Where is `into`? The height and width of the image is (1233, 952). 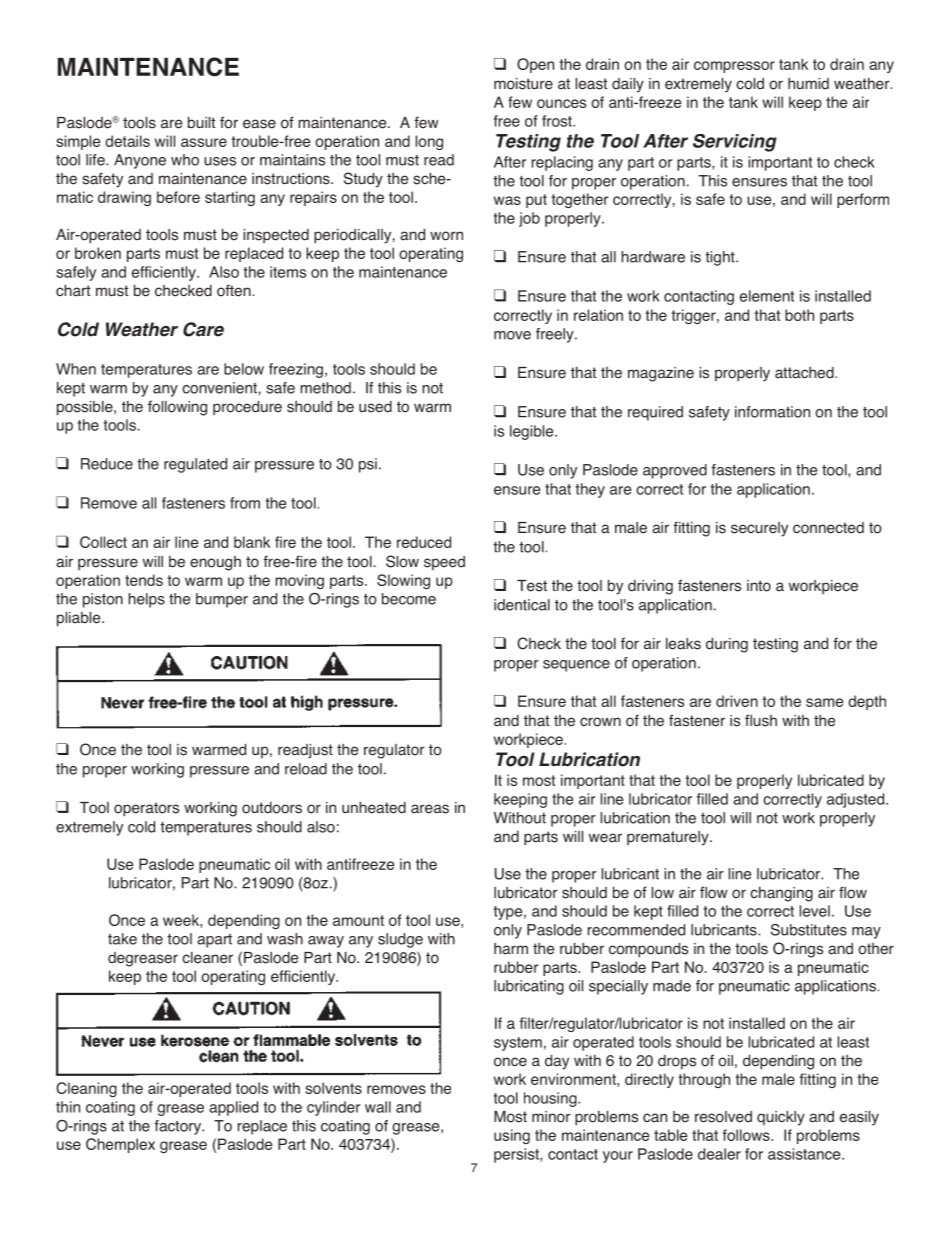 into is located at coordinates (759, 586).
